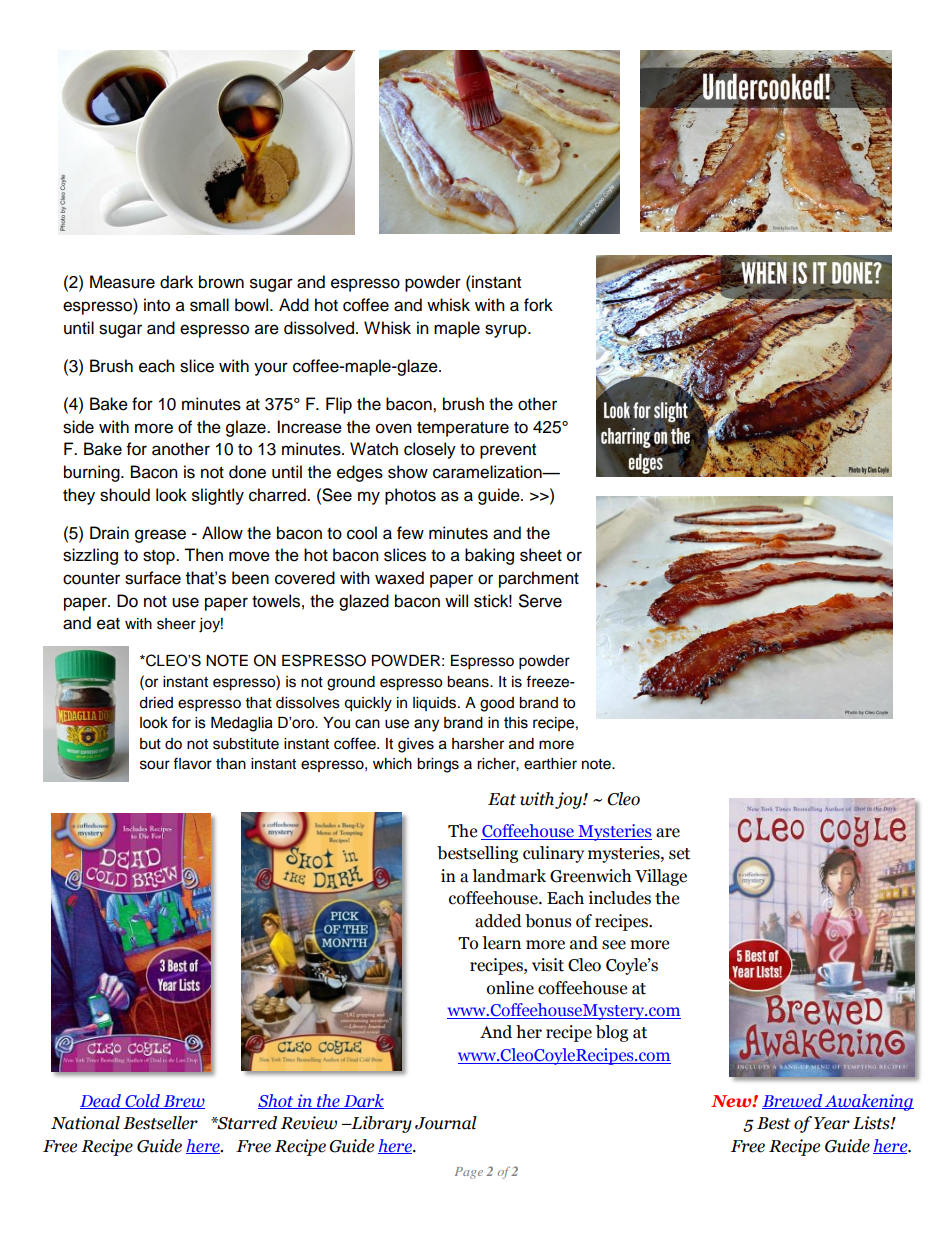 This screenshot has width=952, height=1233. I want to click on set, so click(679, 854).
